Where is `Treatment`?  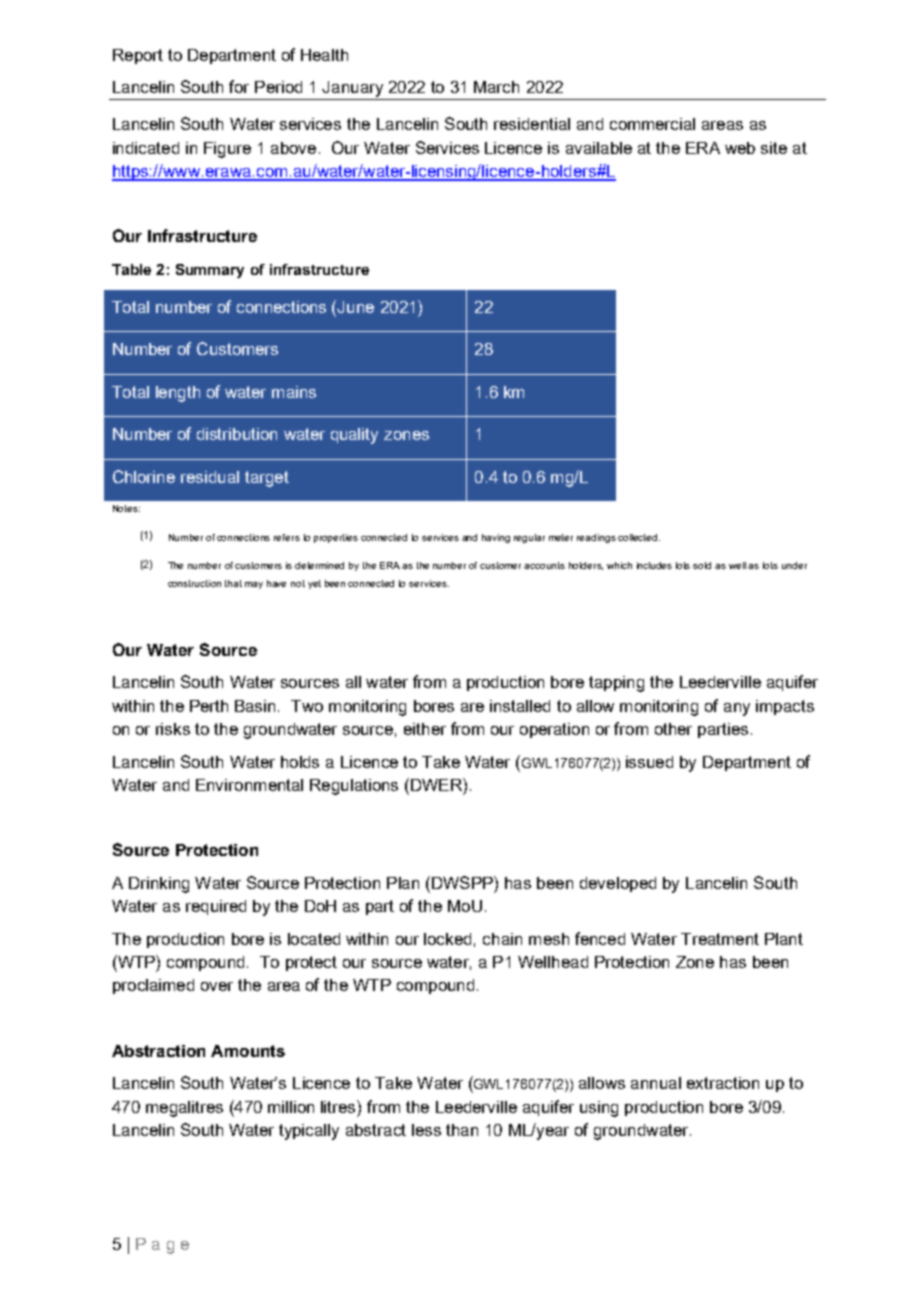
Treatment is located at coordinates (720, 939).
